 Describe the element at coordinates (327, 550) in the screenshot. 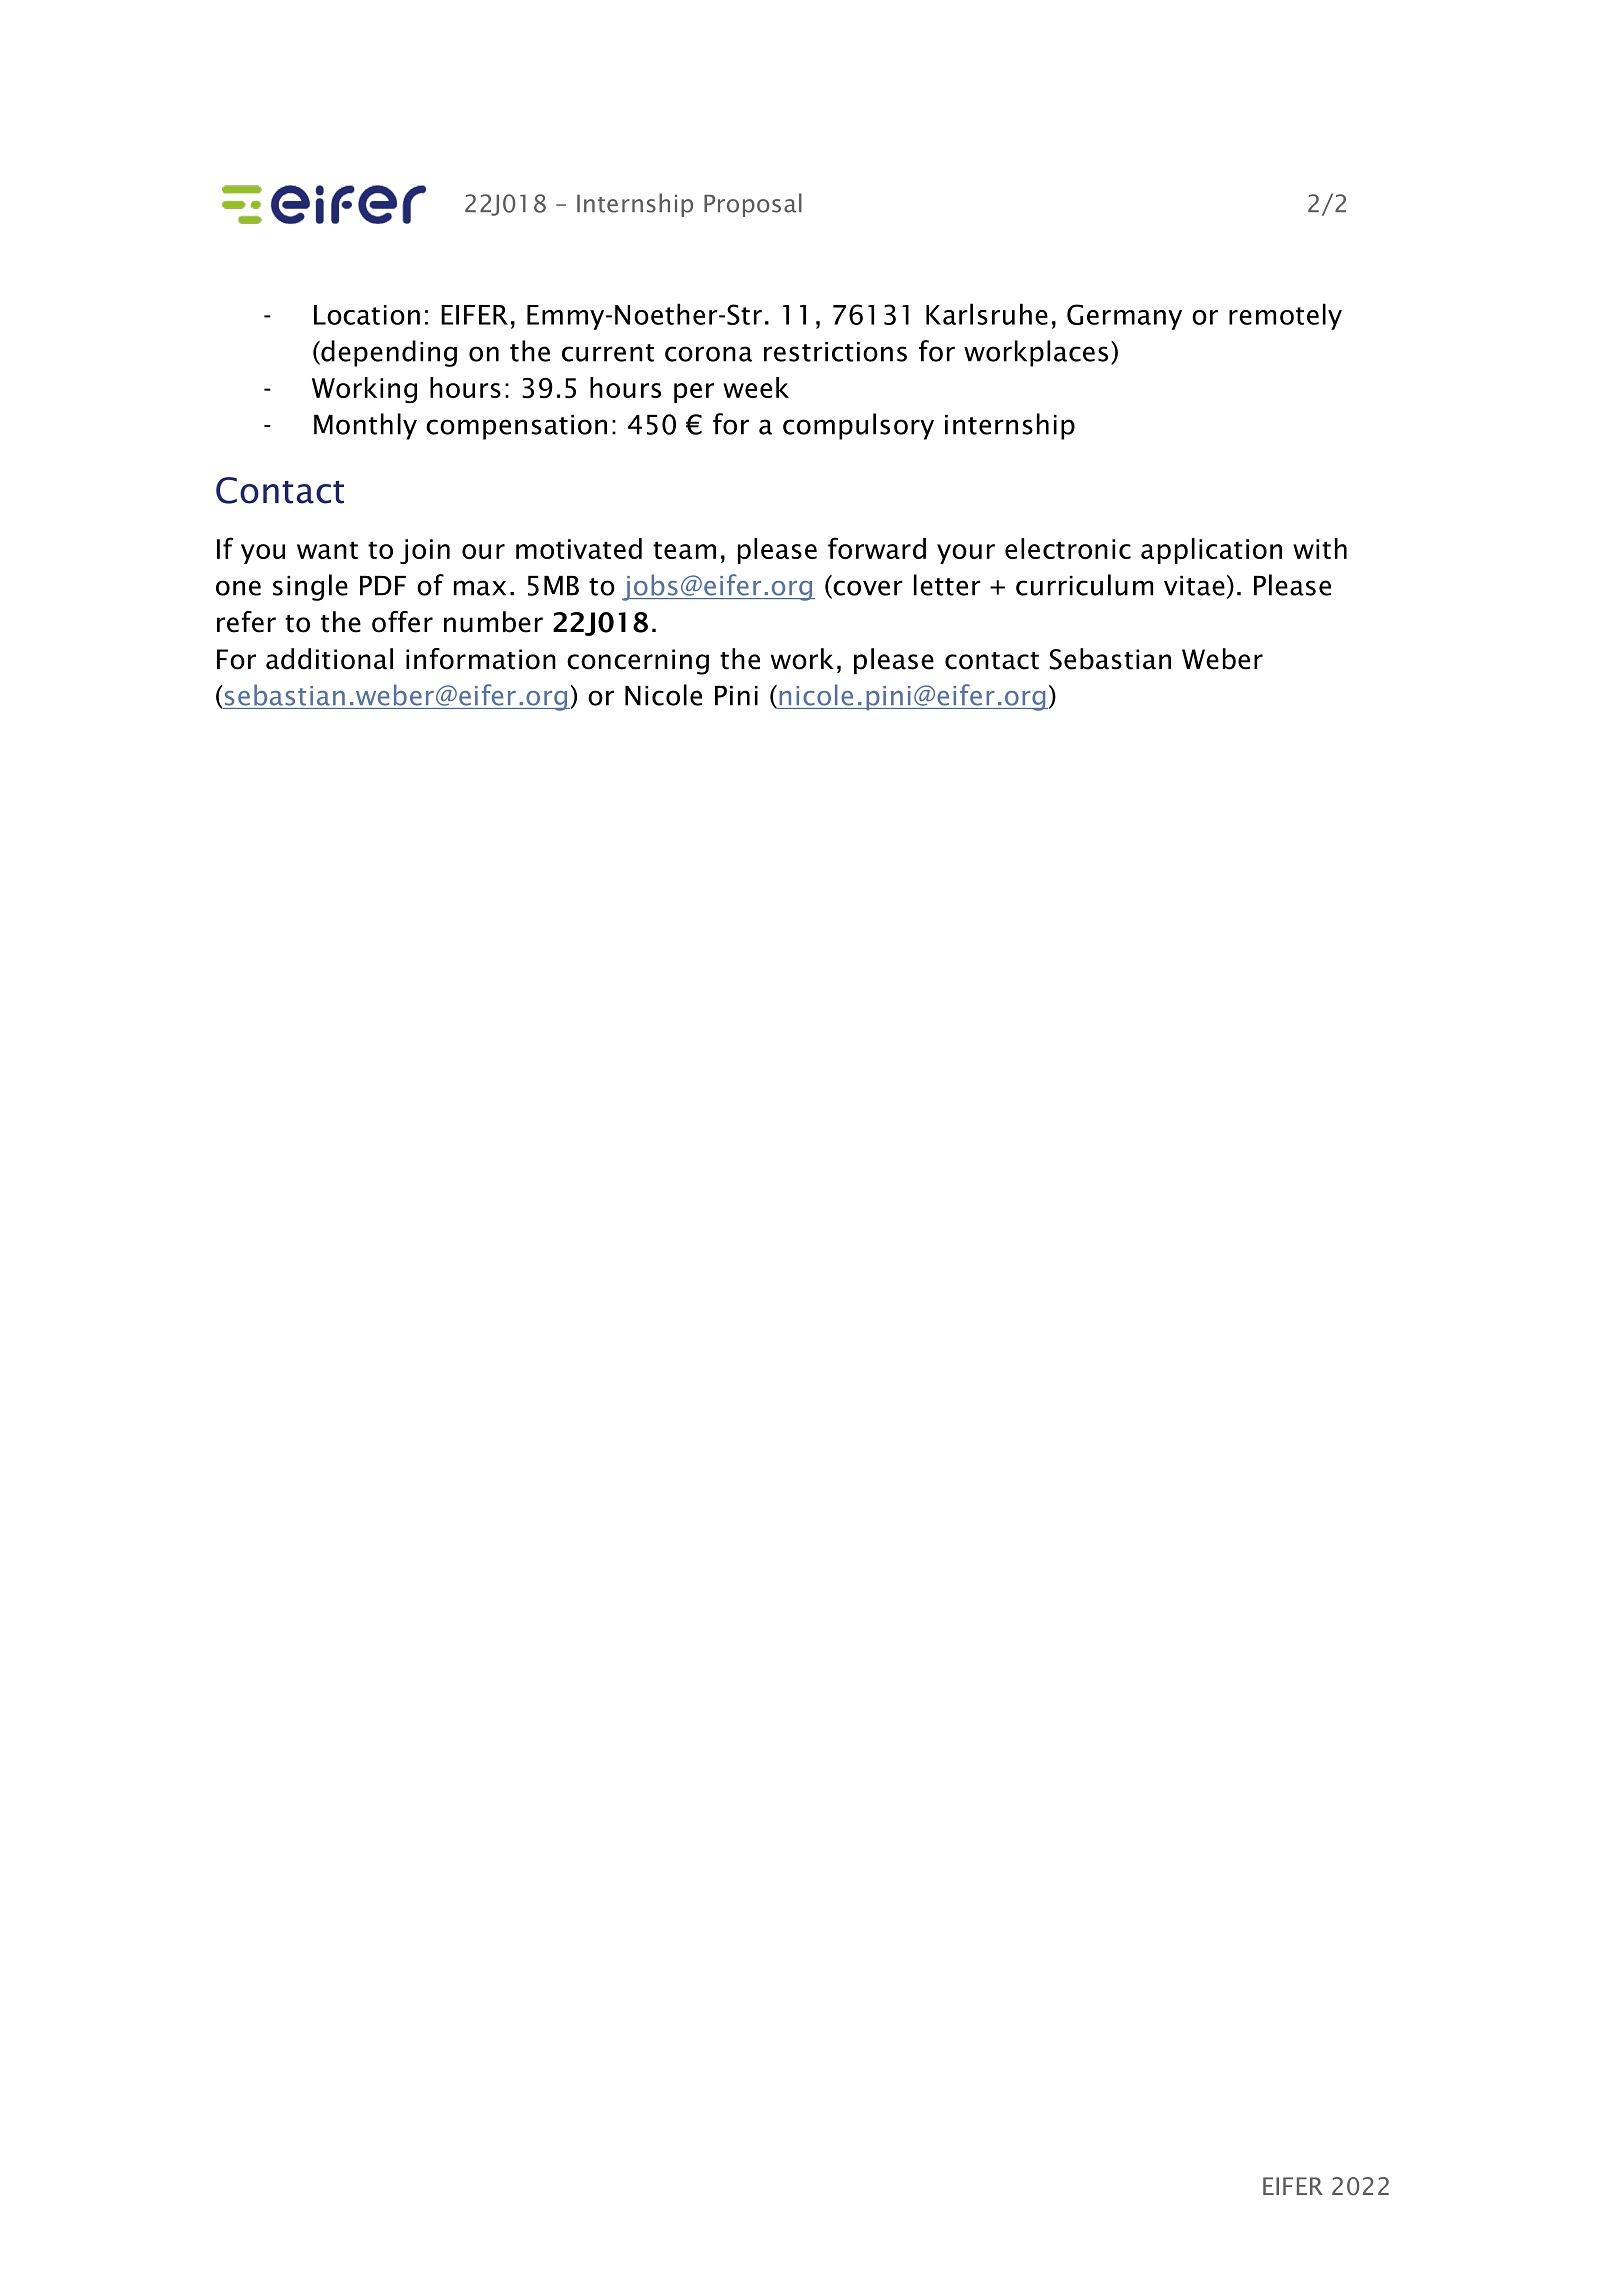

I see `want` at that location.
